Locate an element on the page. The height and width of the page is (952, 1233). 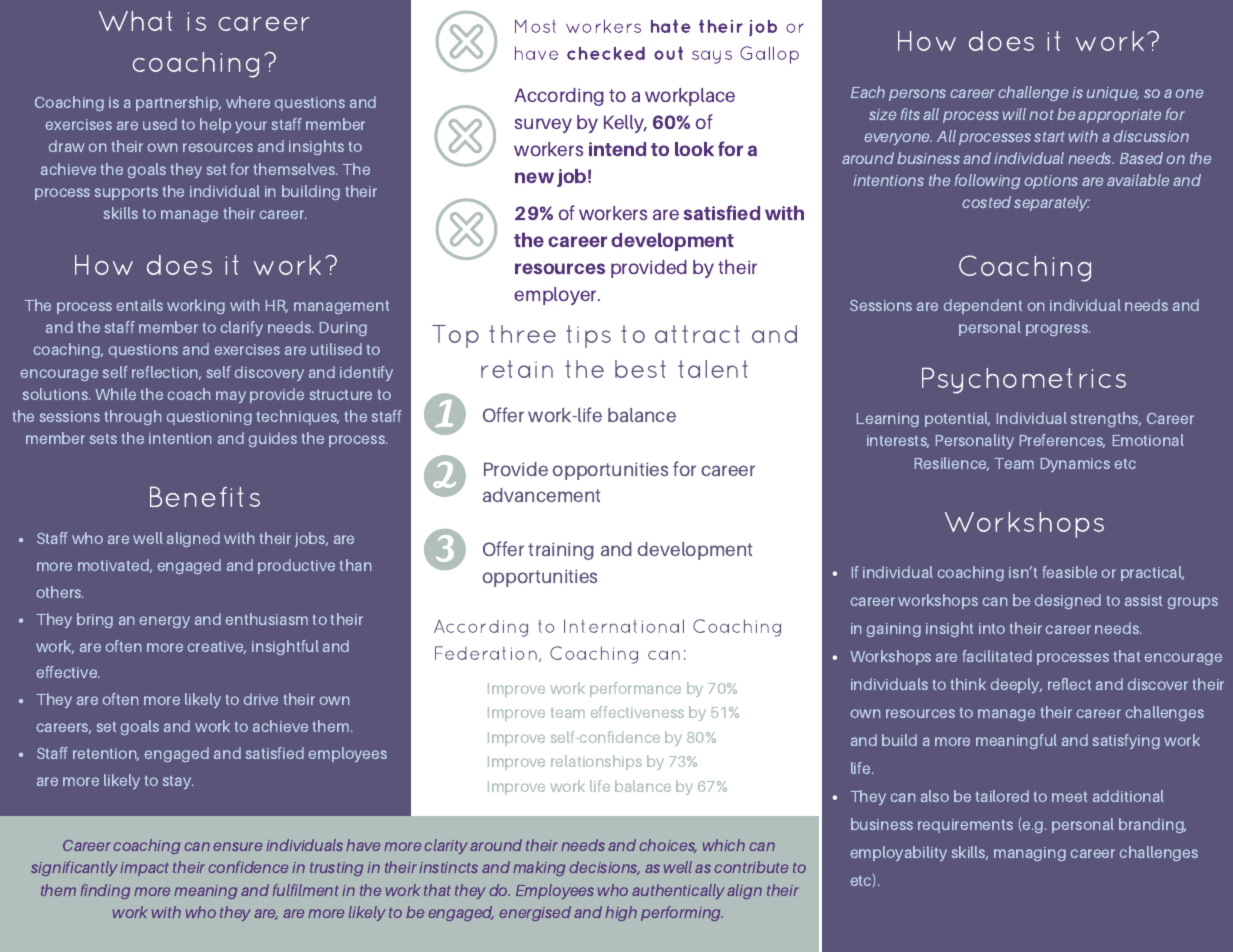
creative is located at coordinates (216, 647).
